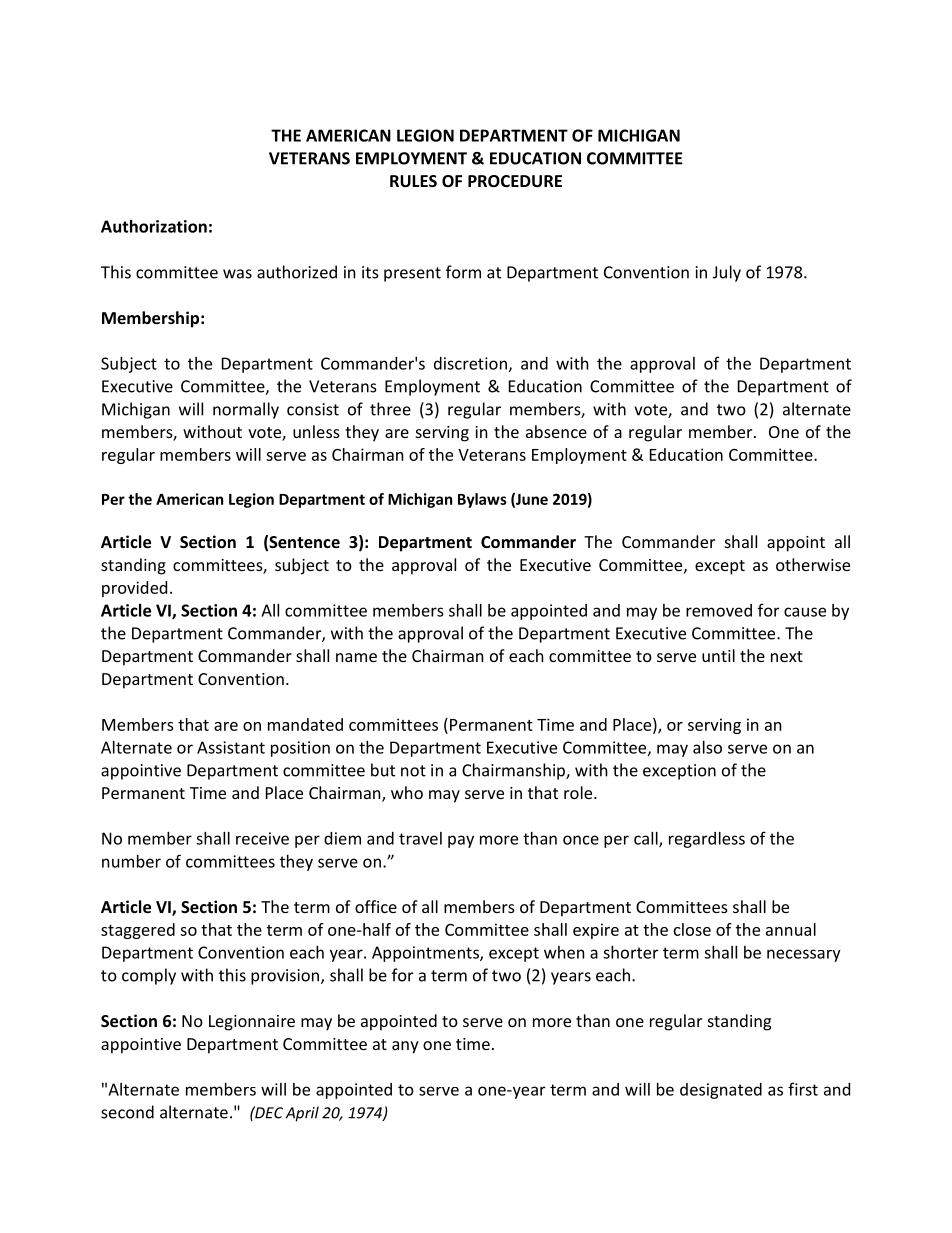  What do you see at coordinates (405, 1047) in the screenshot?
I see `any` at bounding box center [405, 1047].
